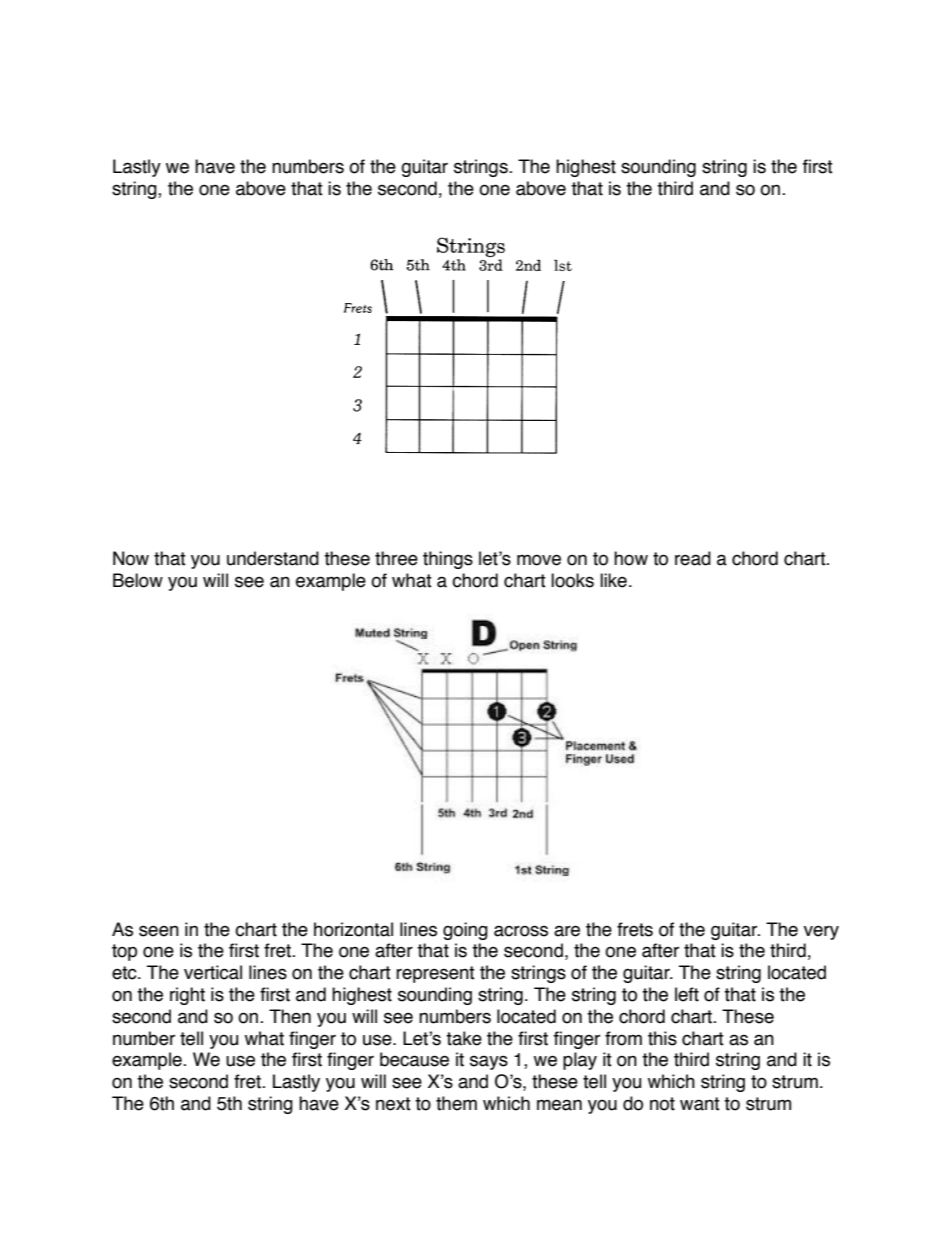  What do you see at coordinates (821, 932) in the screenshot?
I see `very` at bounding box center [821, 932].
